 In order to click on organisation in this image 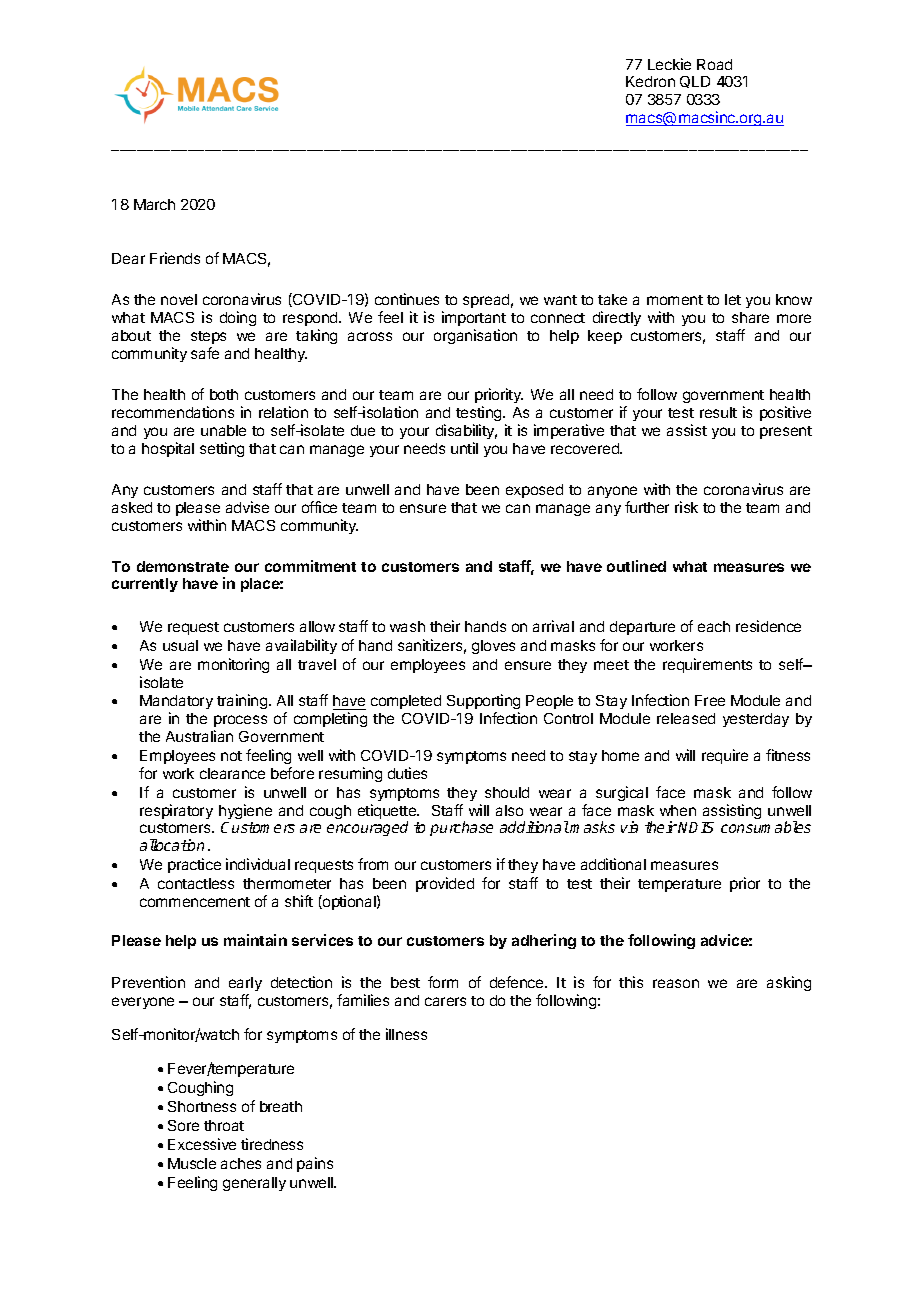, I will do `click(475, 336)`.
